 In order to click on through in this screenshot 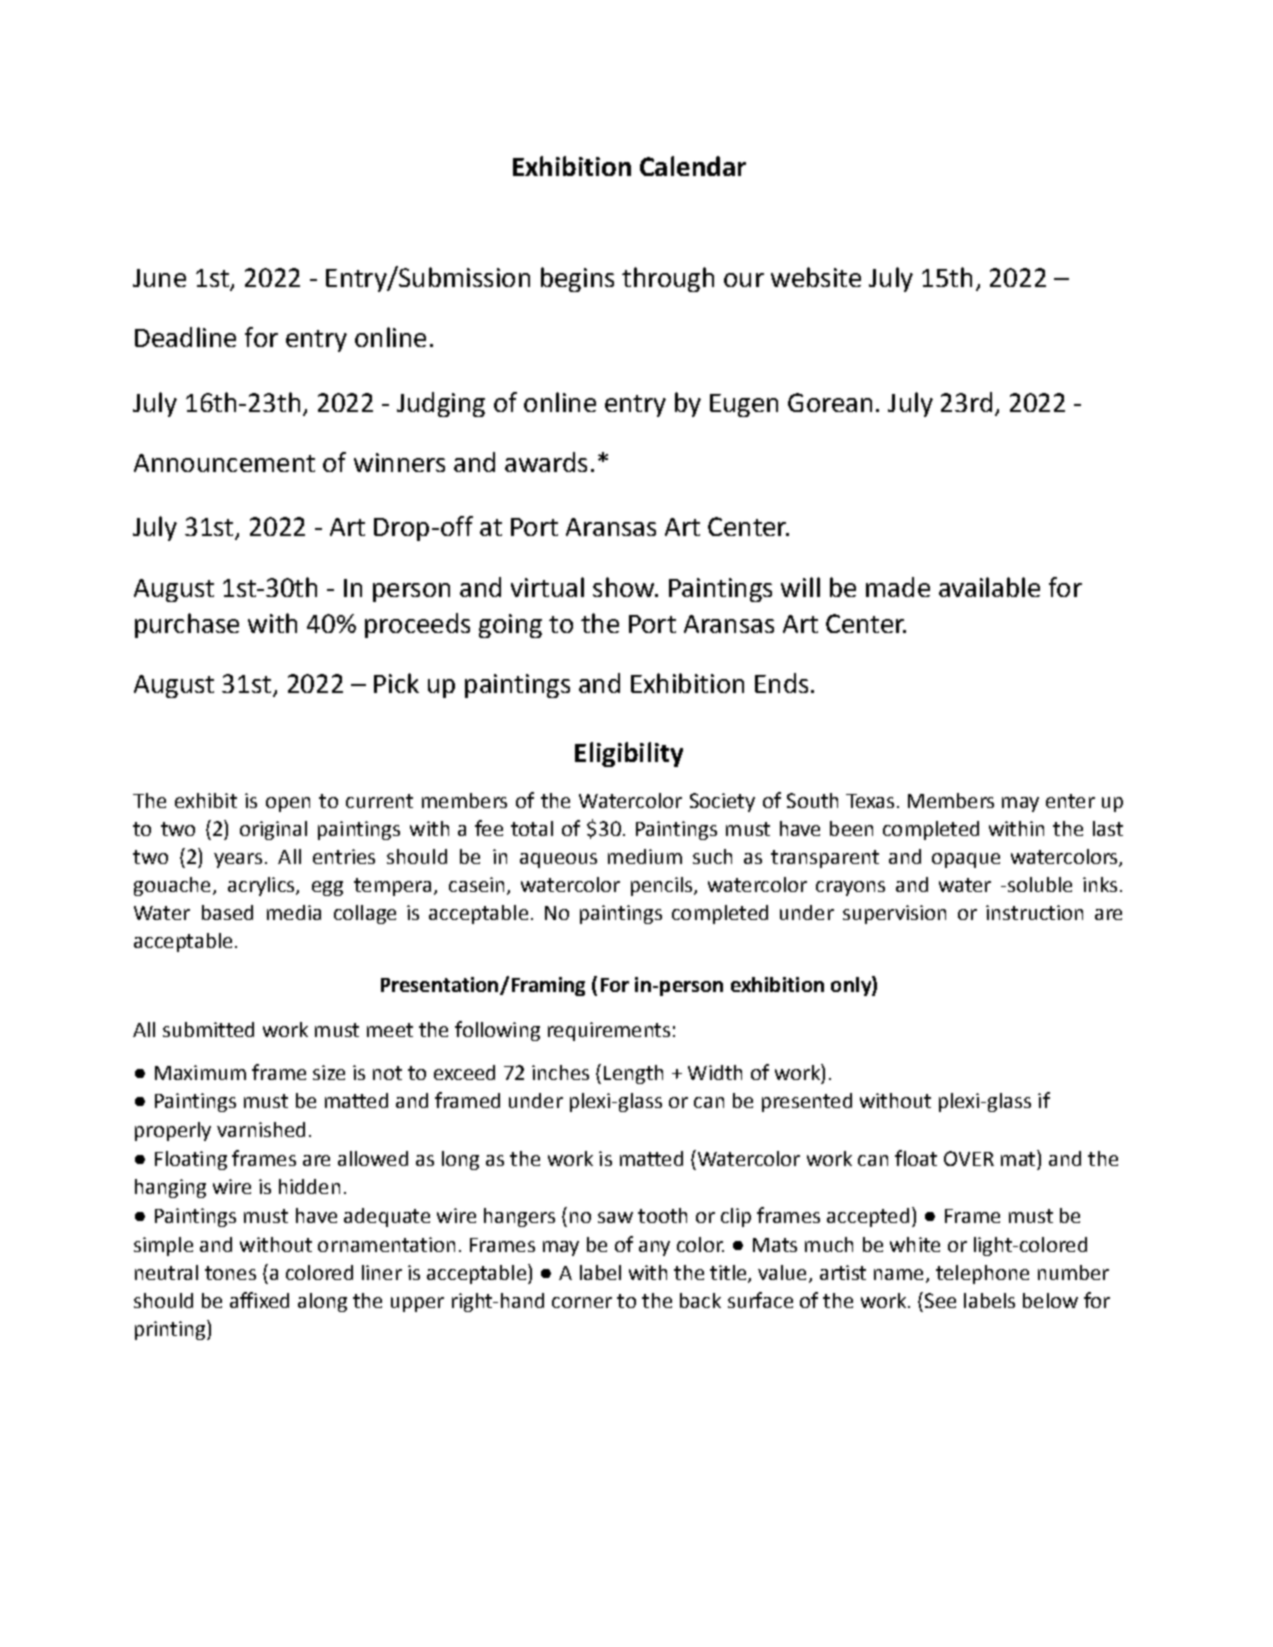, I will do `click(668, 279)`.
